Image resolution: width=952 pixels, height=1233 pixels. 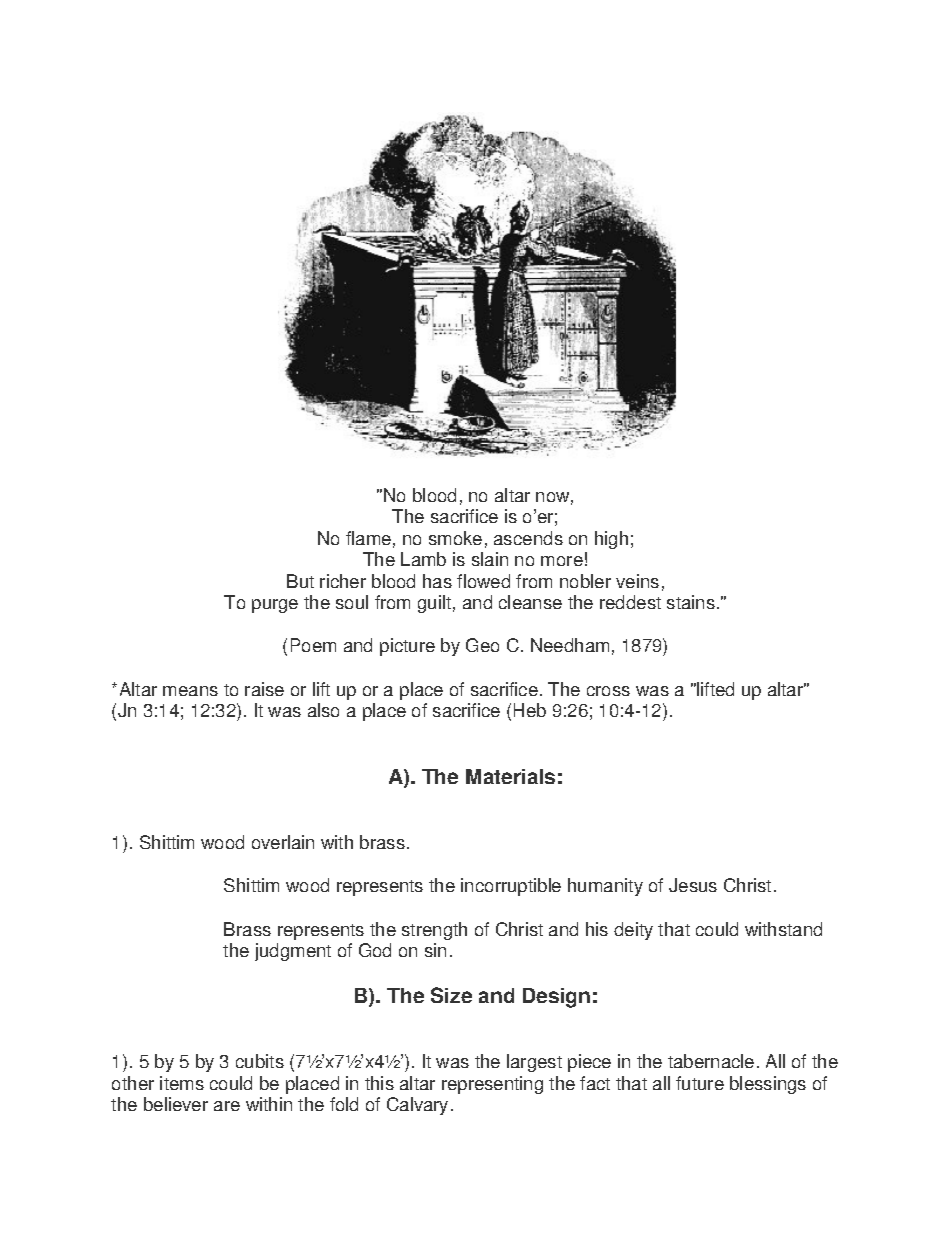 What do you see at coordinates (423, 559) in the document?
I see `Lamb` at bounding box center [423, 559].
